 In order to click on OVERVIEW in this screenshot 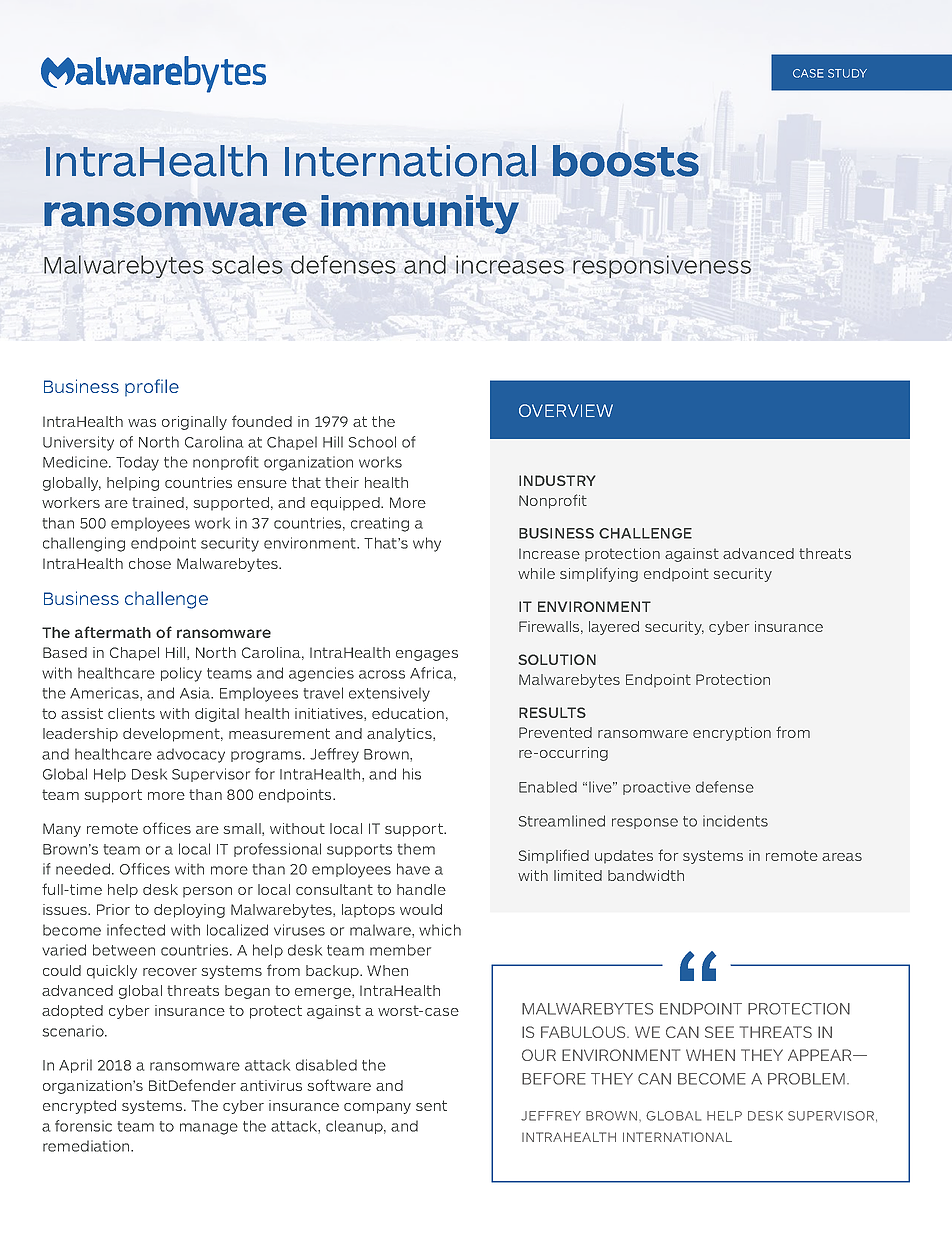, I will do `click(566, 410)`.
